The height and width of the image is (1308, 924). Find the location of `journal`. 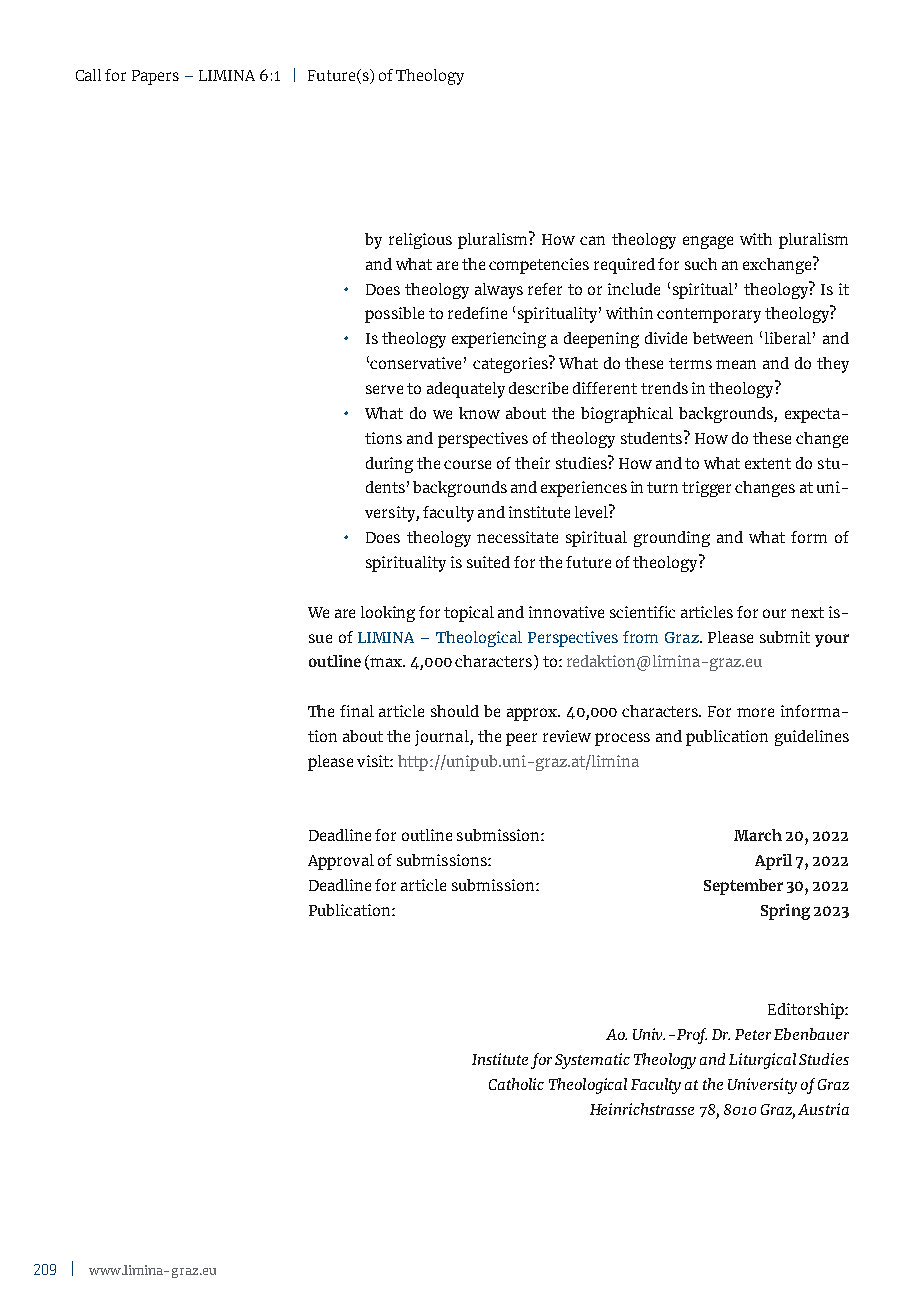

journal is located at coordinates (443, 738).
